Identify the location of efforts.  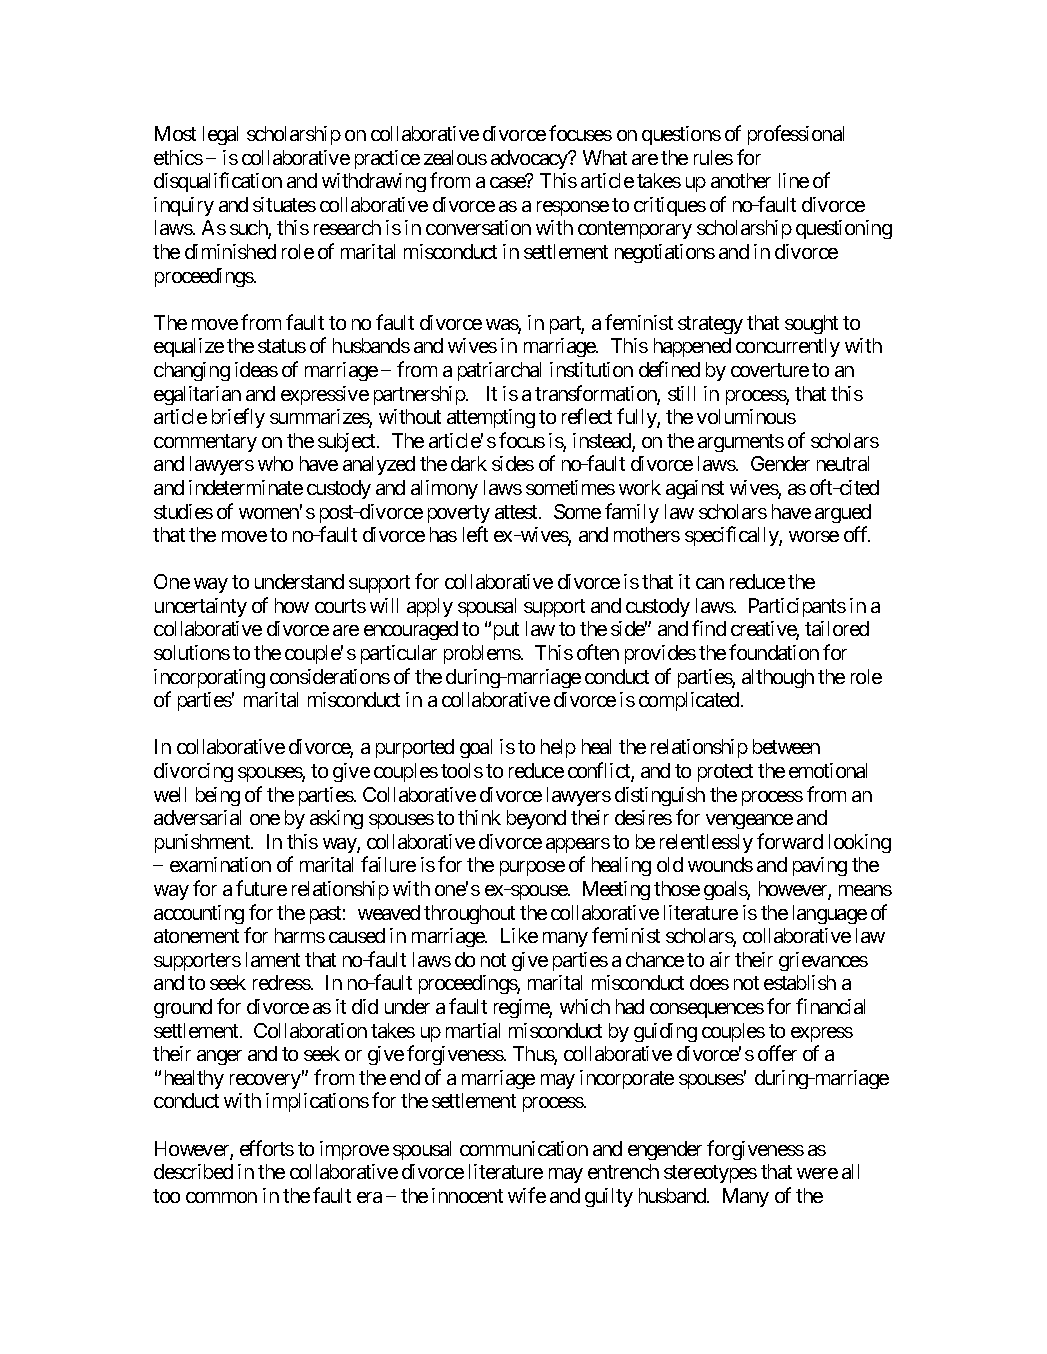
(267, 1148).
